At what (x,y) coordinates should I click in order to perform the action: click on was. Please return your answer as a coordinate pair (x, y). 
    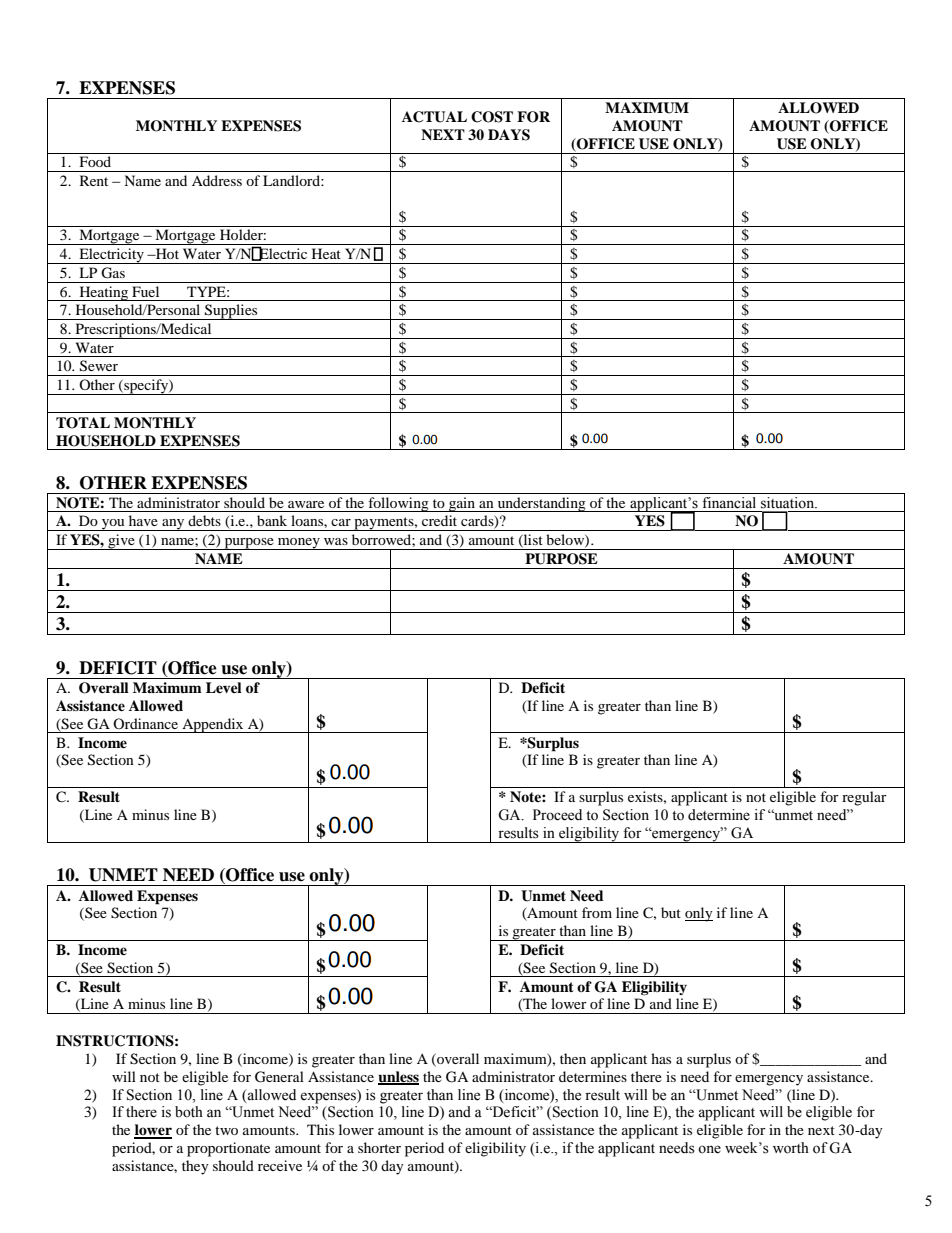
    Looking at the image, I should click on (336, 541).
